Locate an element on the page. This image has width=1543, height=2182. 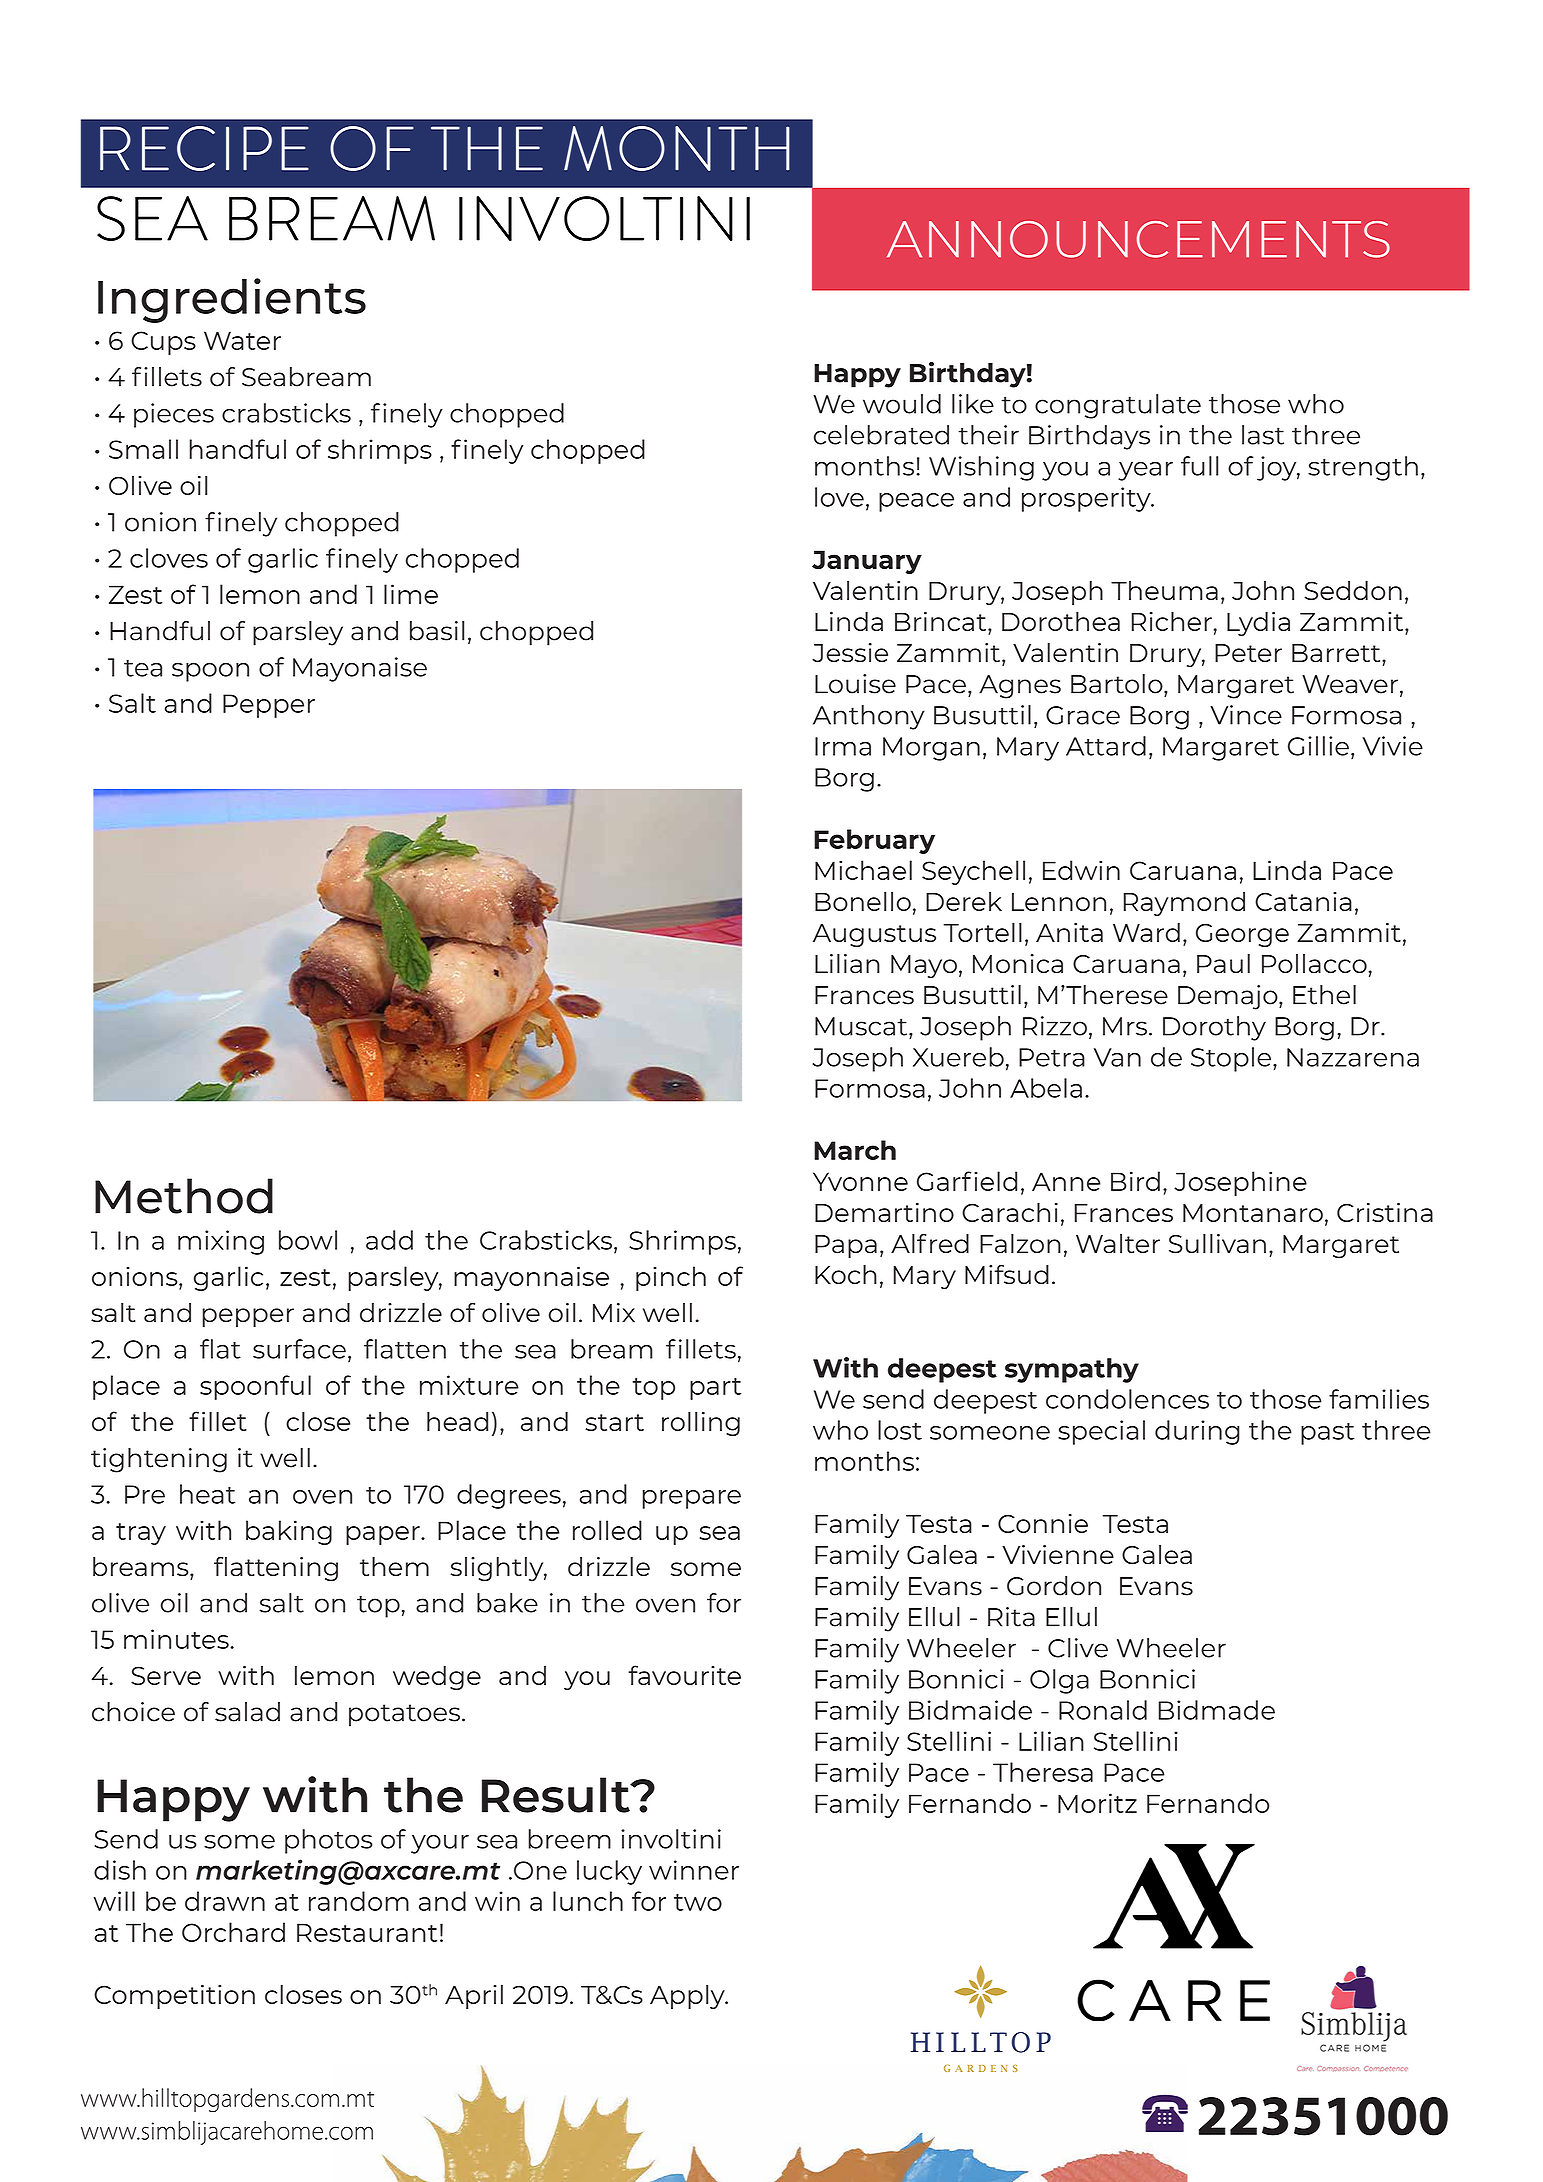
Jessie is located at coordinates (850, 653).
